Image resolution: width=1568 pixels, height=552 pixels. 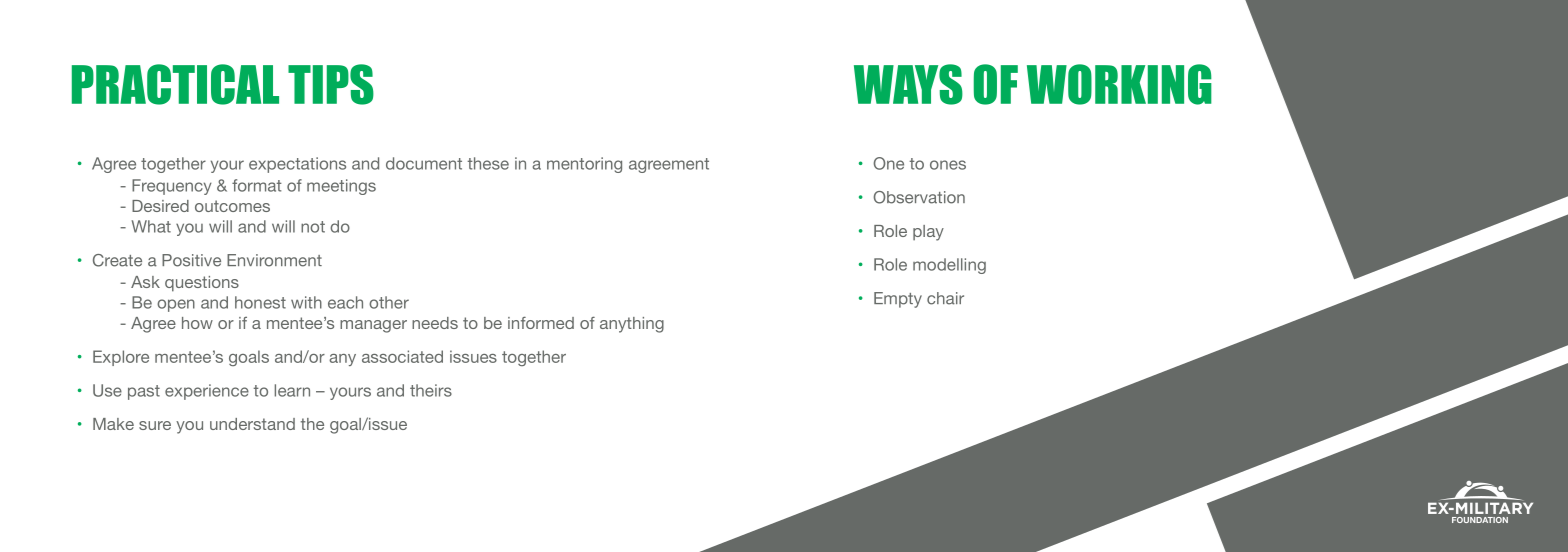 What do you see at coordinates (331, 84) in the screenshot?
I see `tips` at bounding box center [331, 84].
